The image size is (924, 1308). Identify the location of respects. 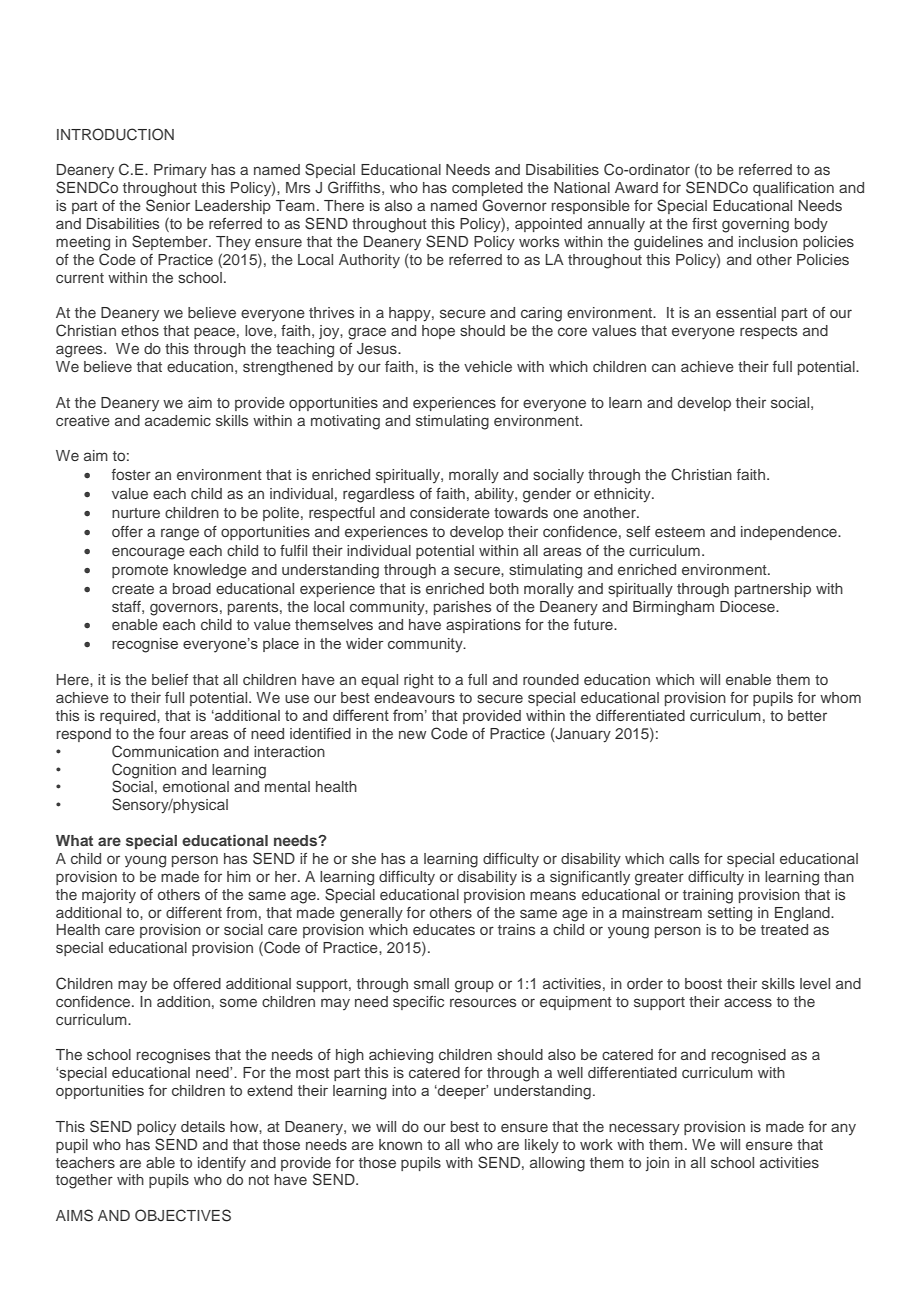
(768, 332).
